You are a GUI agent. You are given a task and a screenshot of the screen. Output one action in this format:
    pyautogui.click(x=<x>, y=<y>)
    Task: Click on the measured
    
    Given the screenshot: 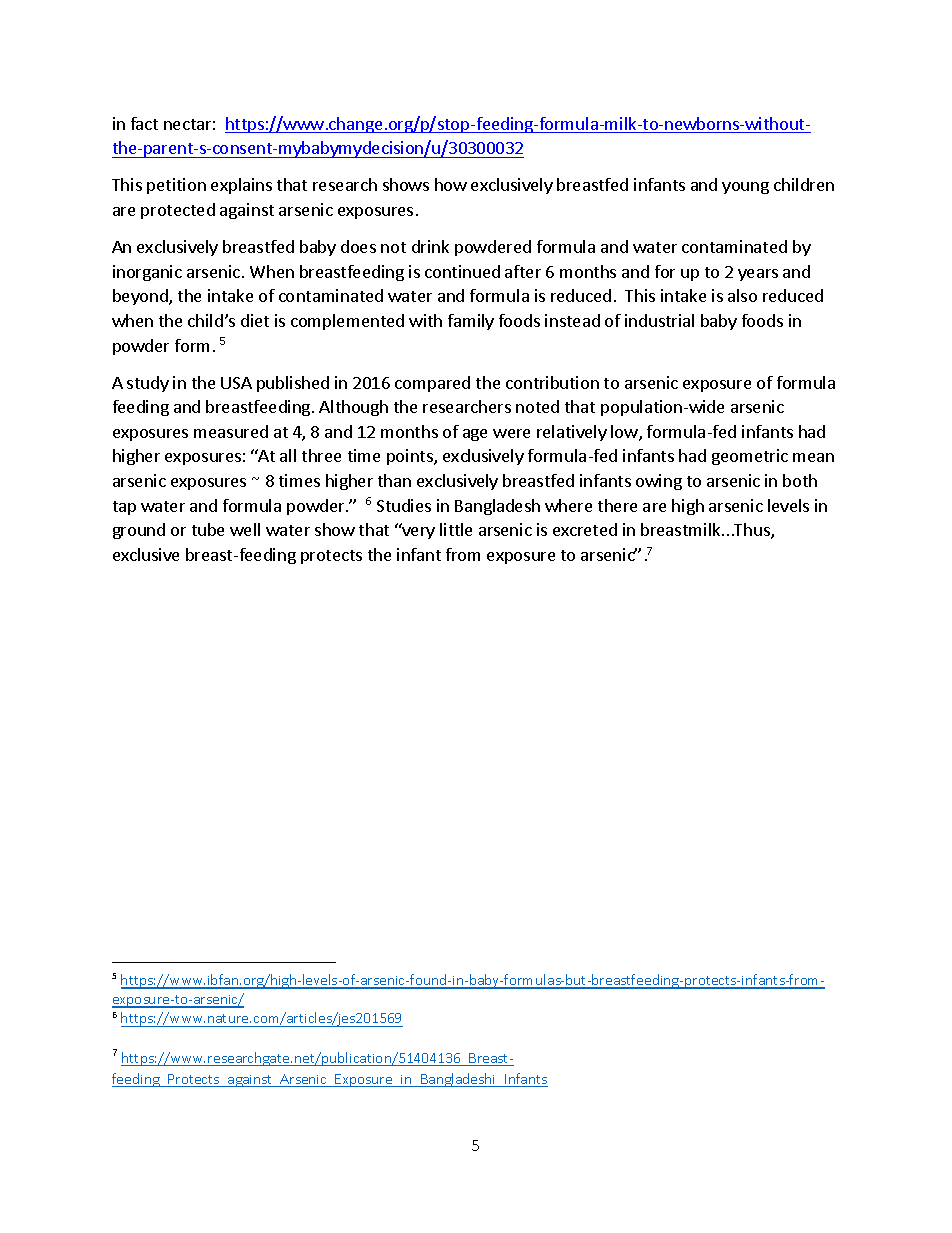 What is the action you would take?
    pyautogui.click(x=231, y=431)
